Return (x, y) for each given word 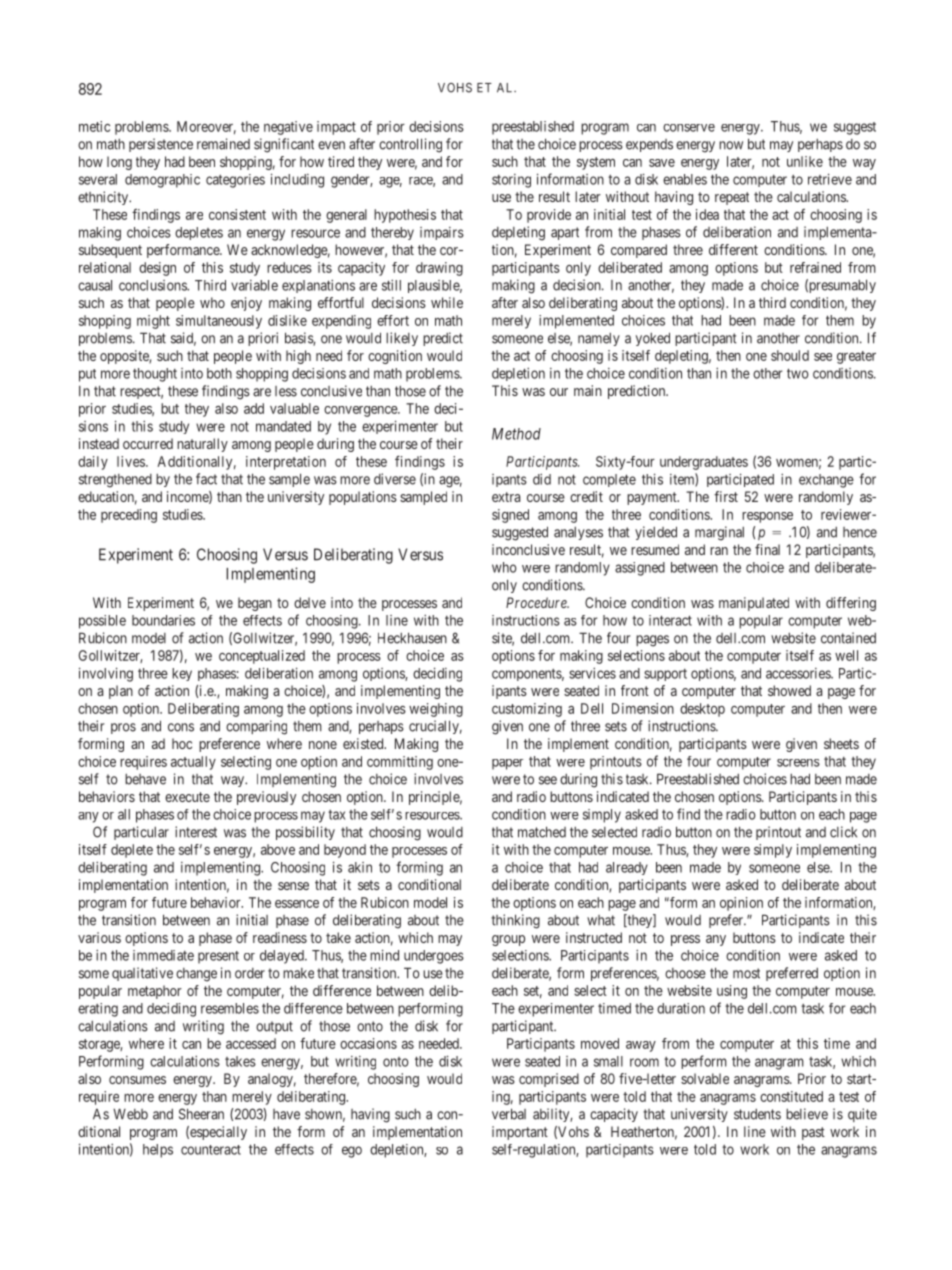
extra (506, 497)
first (726, 496)
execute (187, 797)
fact (206, 479)
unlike (805, 161)
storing (511, 181)
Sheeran (201, 1114)
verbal (509, 1114)
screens (798, 763)
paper (508, 764)
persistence (161, 145)
